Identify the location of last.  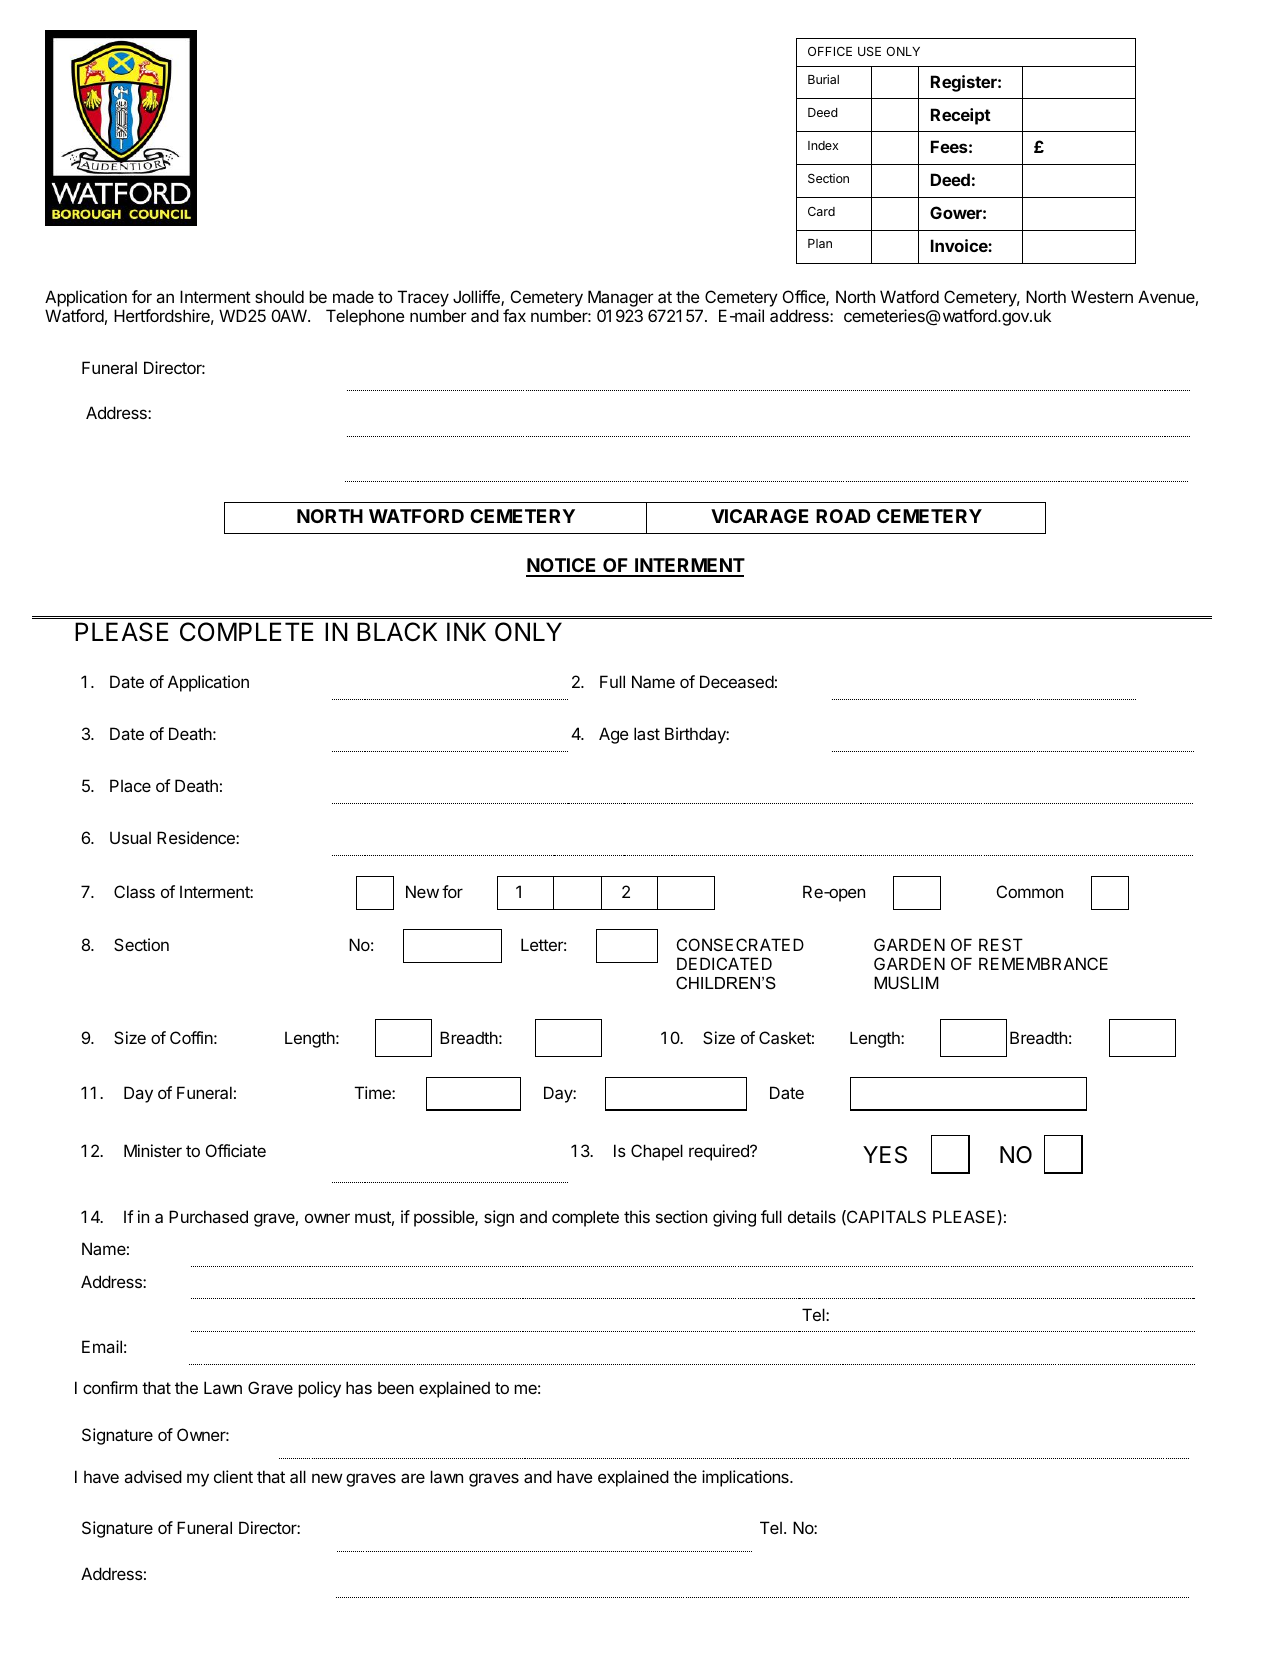
(647, 733).
